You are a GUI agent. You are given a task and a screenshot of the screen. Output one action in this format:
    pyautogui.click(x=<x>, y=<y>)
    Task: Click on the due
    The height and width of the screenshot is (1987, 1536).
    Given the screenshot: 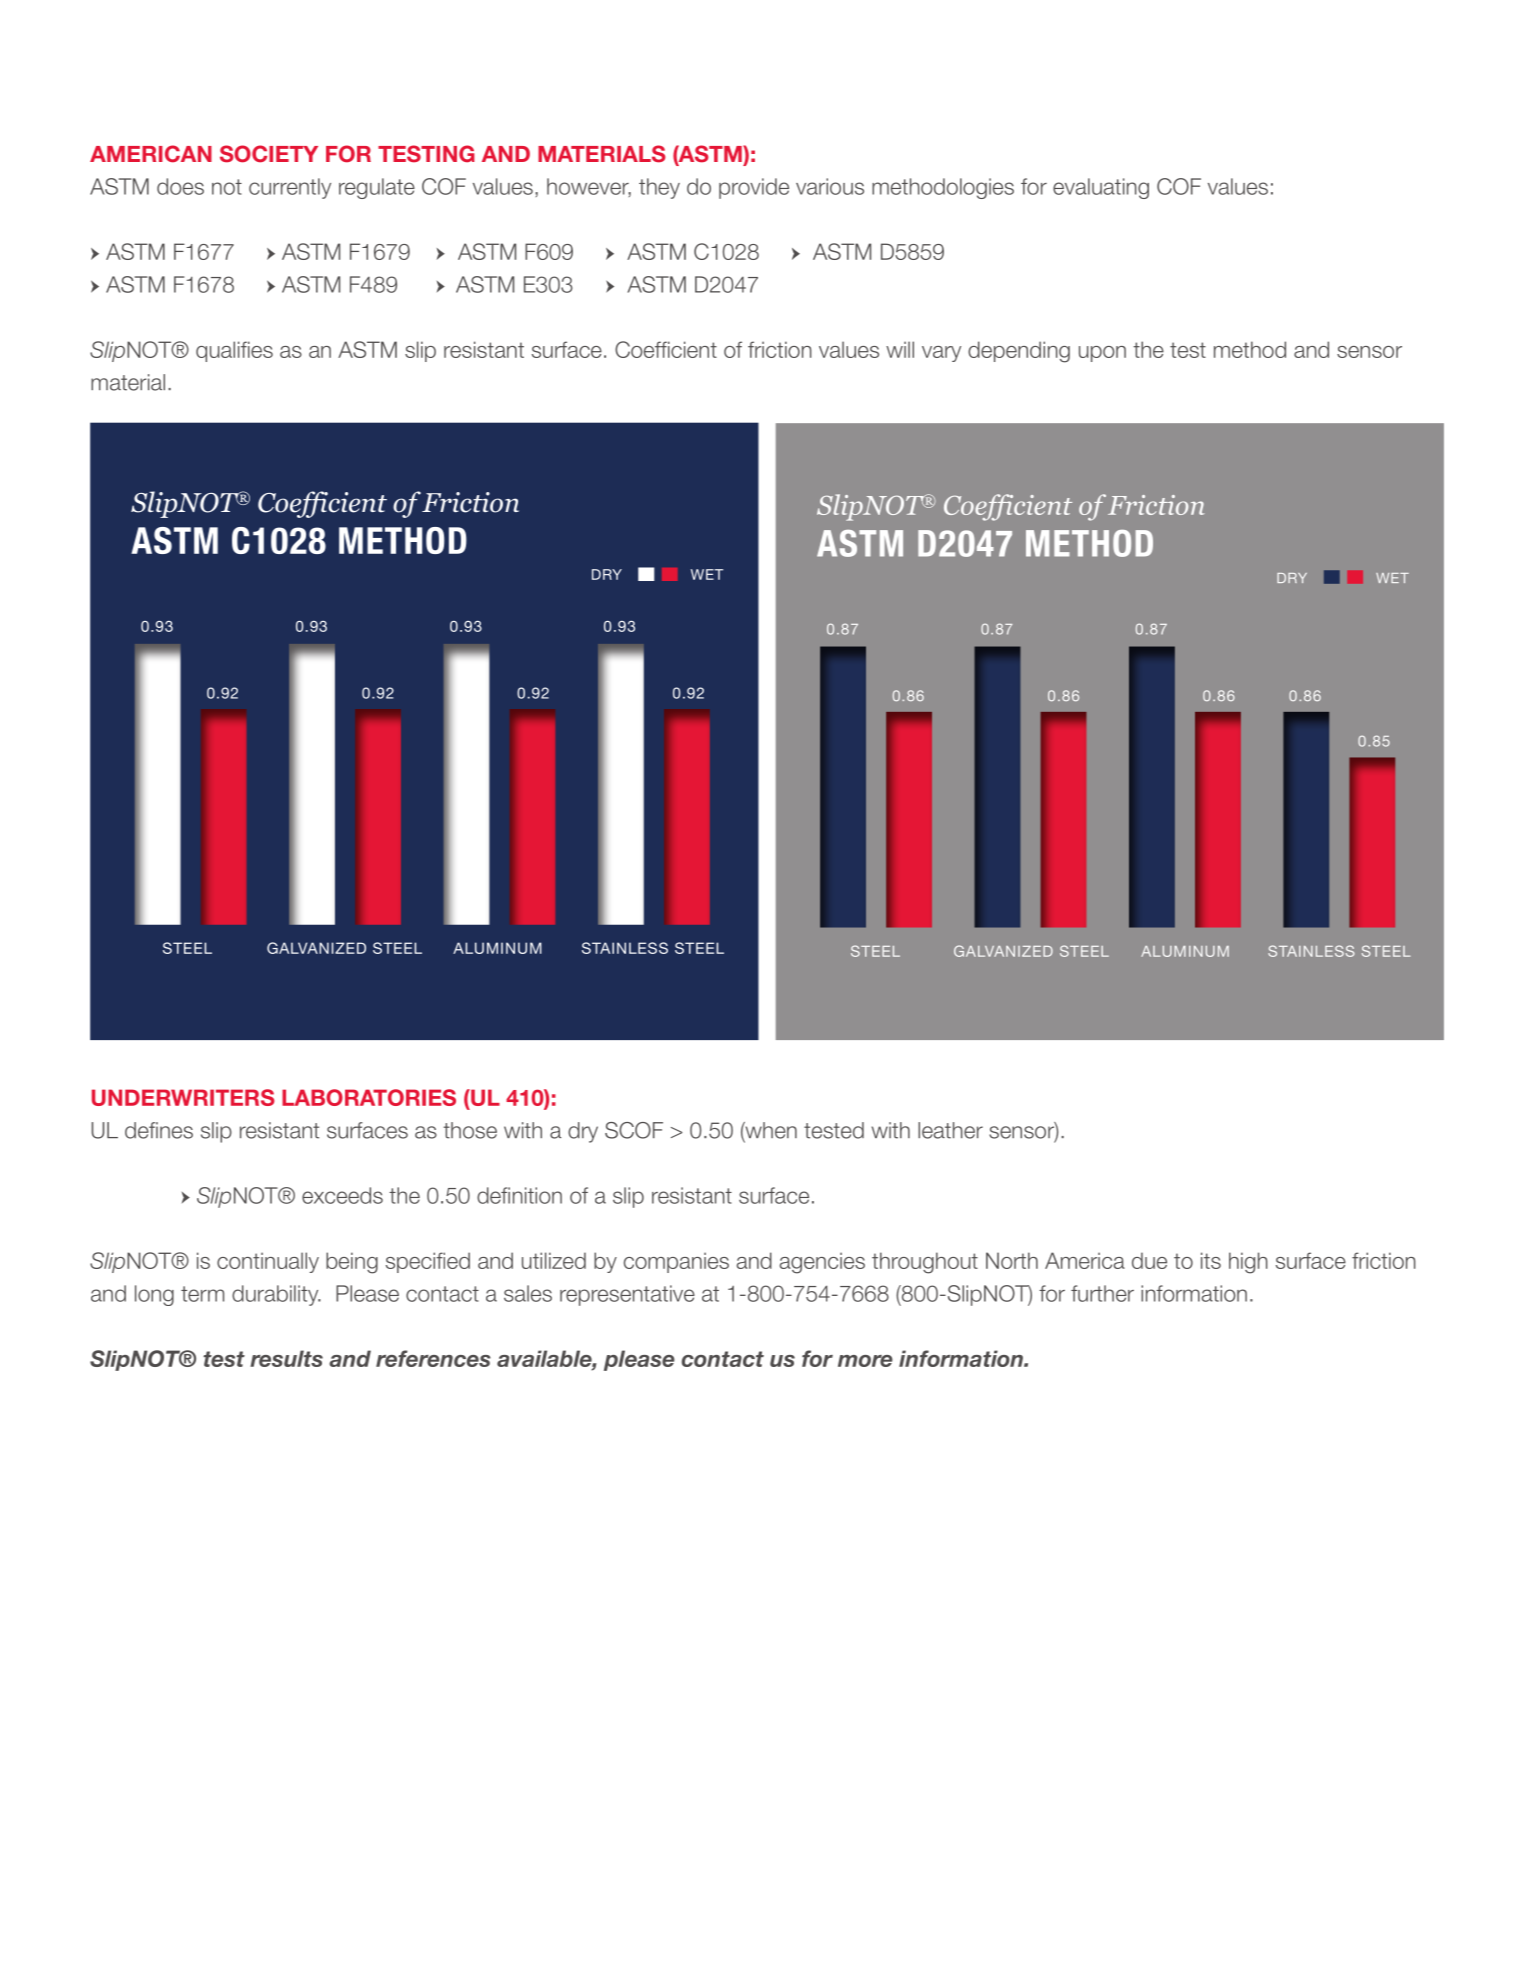 What is the action you would take?
    pyautogui.click(x=1149, y=1260)
